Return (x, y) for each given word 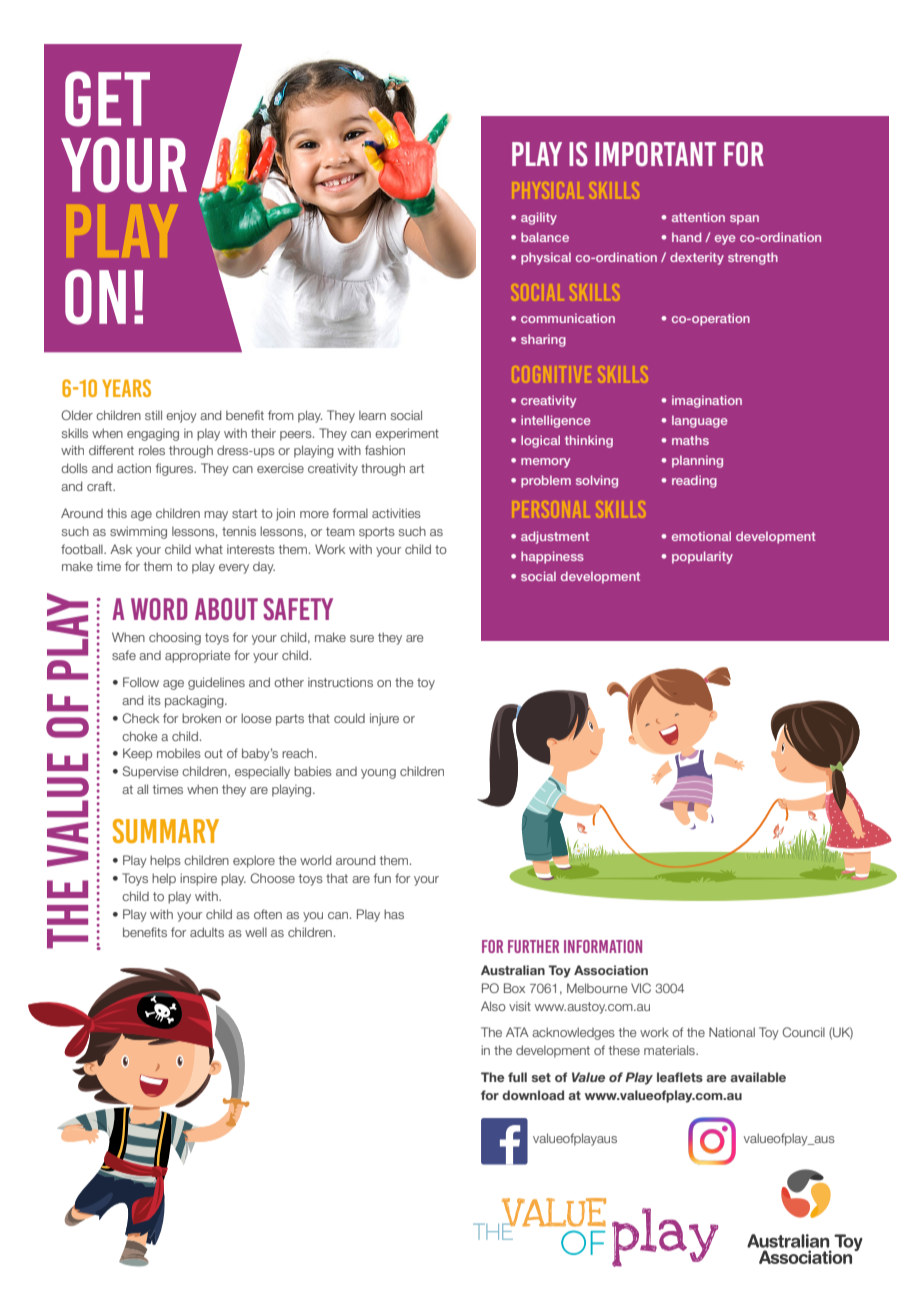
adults (207, 932)
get (107, 99)
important (655, 154)
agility (539, 218)
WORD (159, 609)
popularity (702, 557)
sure (362, 638)
